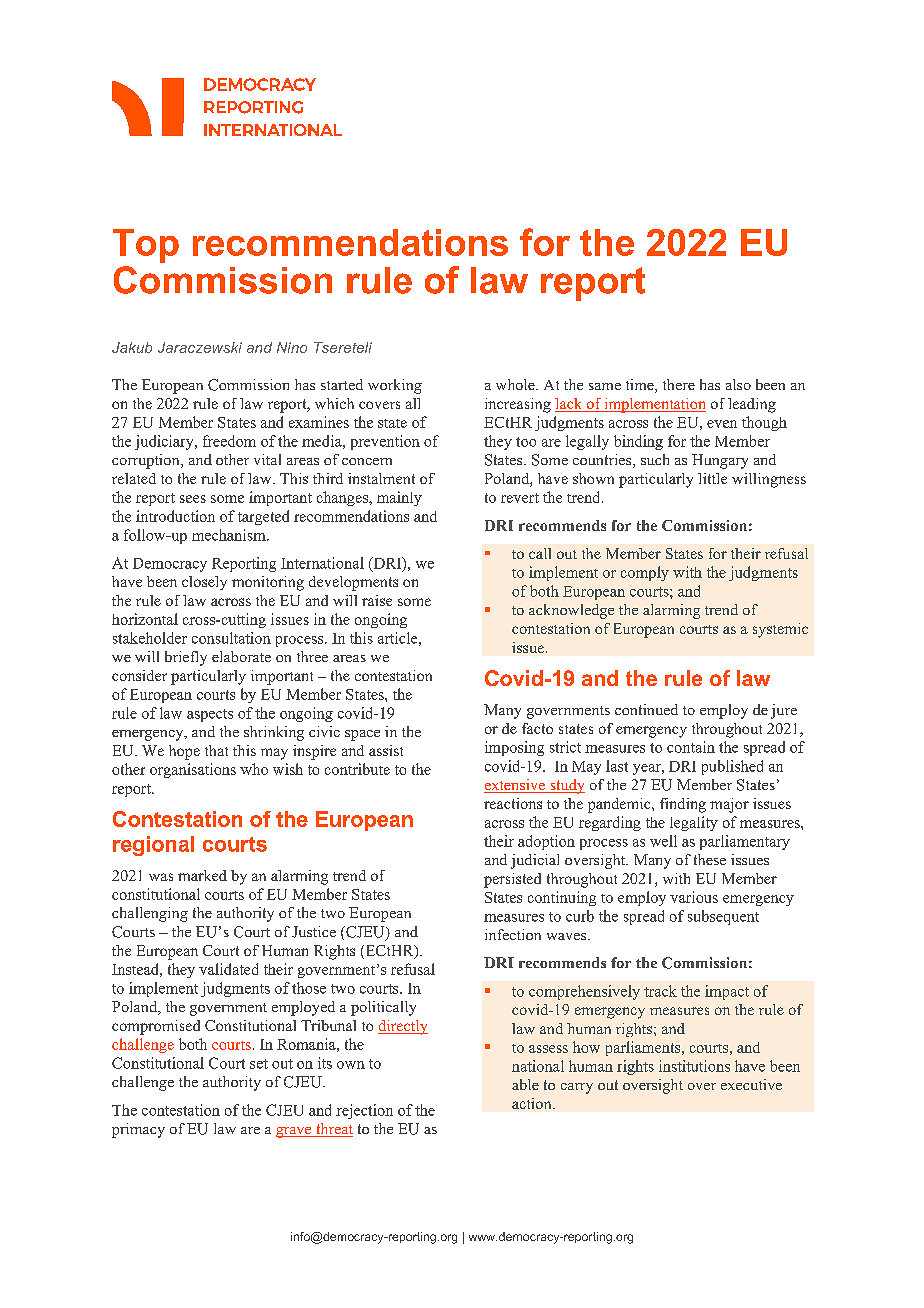 This image has width=924, height=1308. What do you see at coordinates (679, 384) in the image?
I see `there` at bounding box center [679, 384].
